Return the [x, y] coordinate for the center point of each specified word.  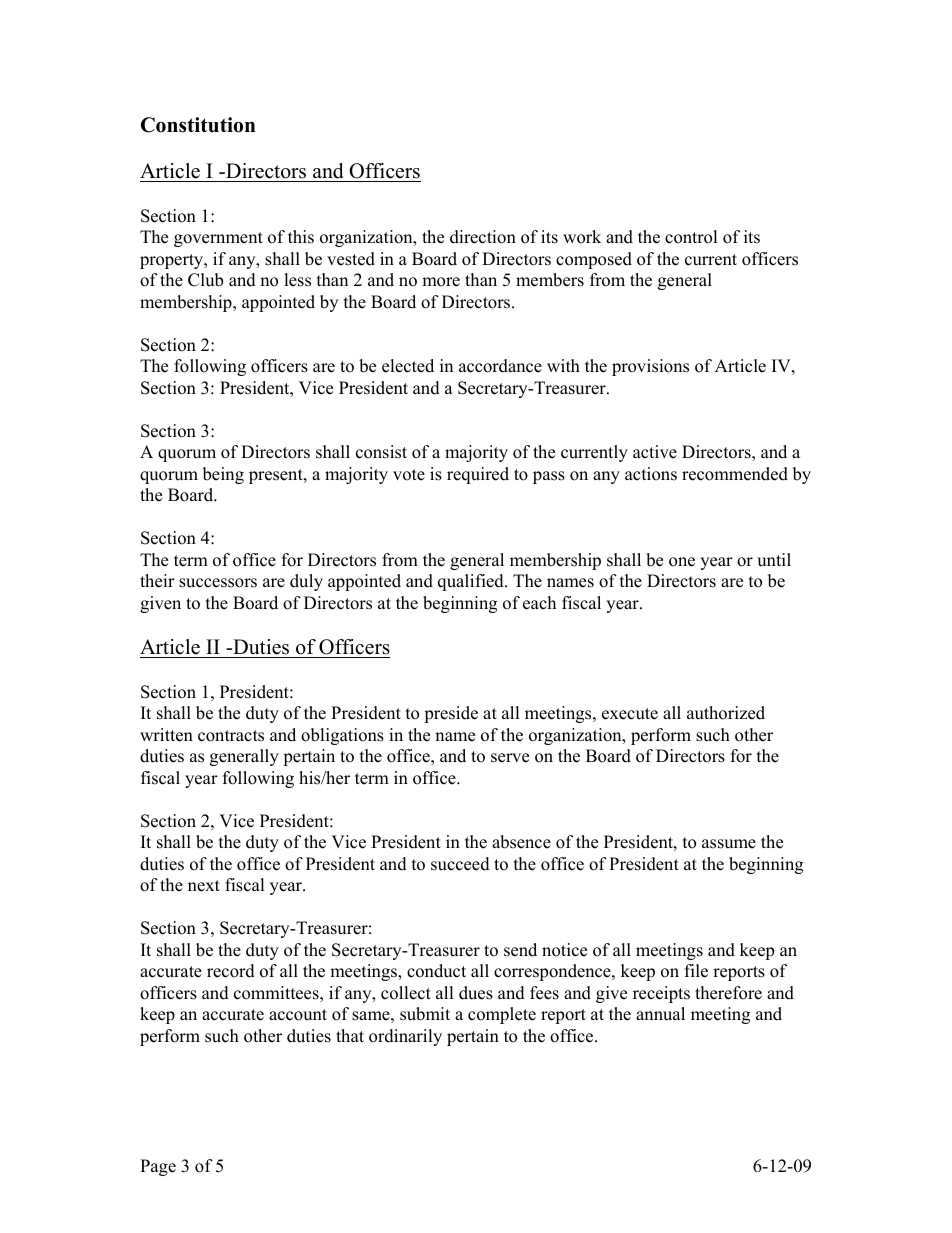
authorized [726, 713]
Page [158, 1167]
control [691, 237]
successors [218, 583]
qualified [472, 582]
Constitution [198, 125]
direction [483, 237]
